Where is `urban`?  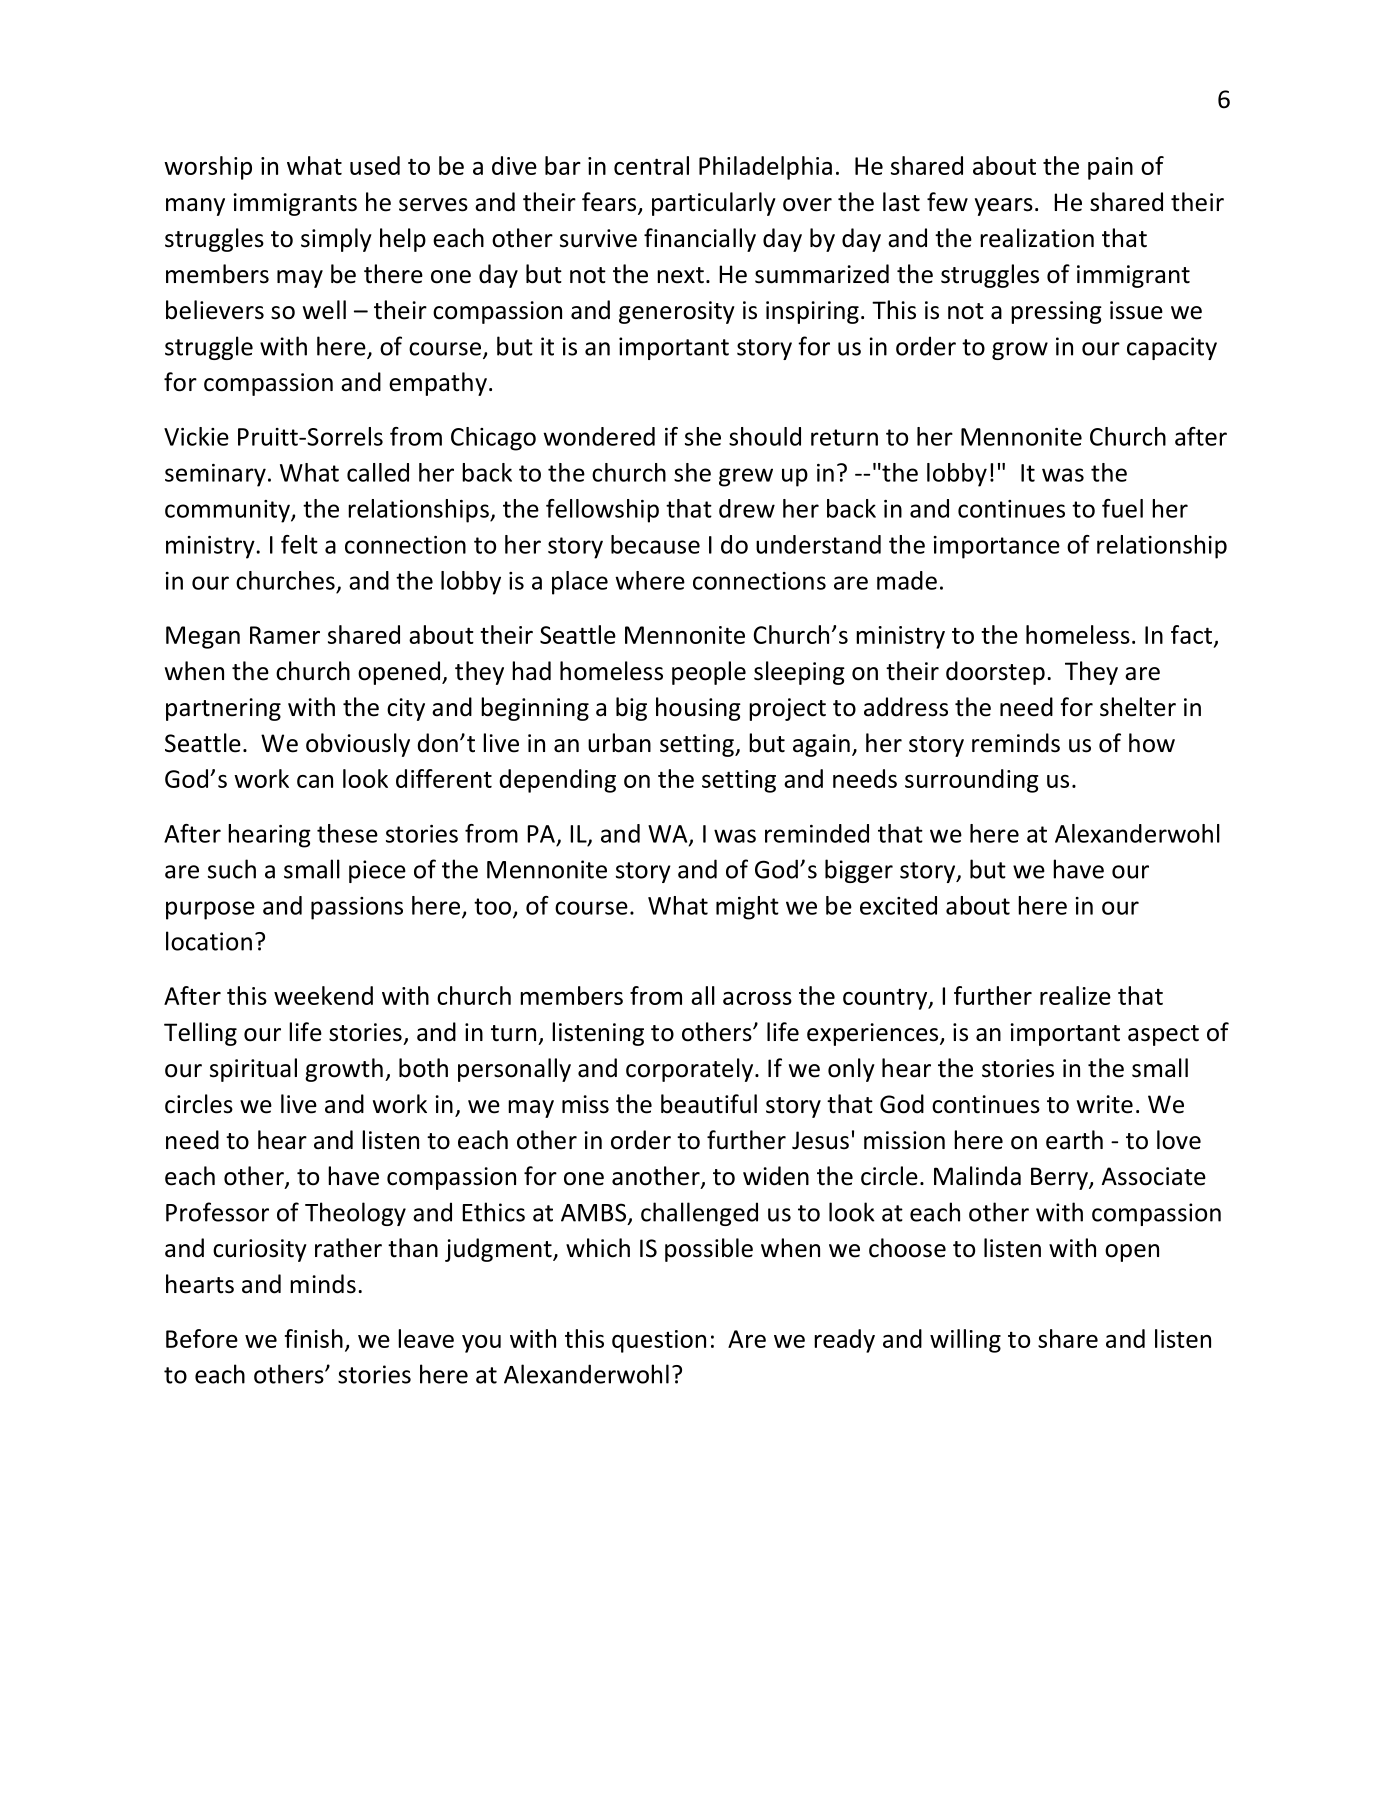
urban is located at coordinates (619, 743).
